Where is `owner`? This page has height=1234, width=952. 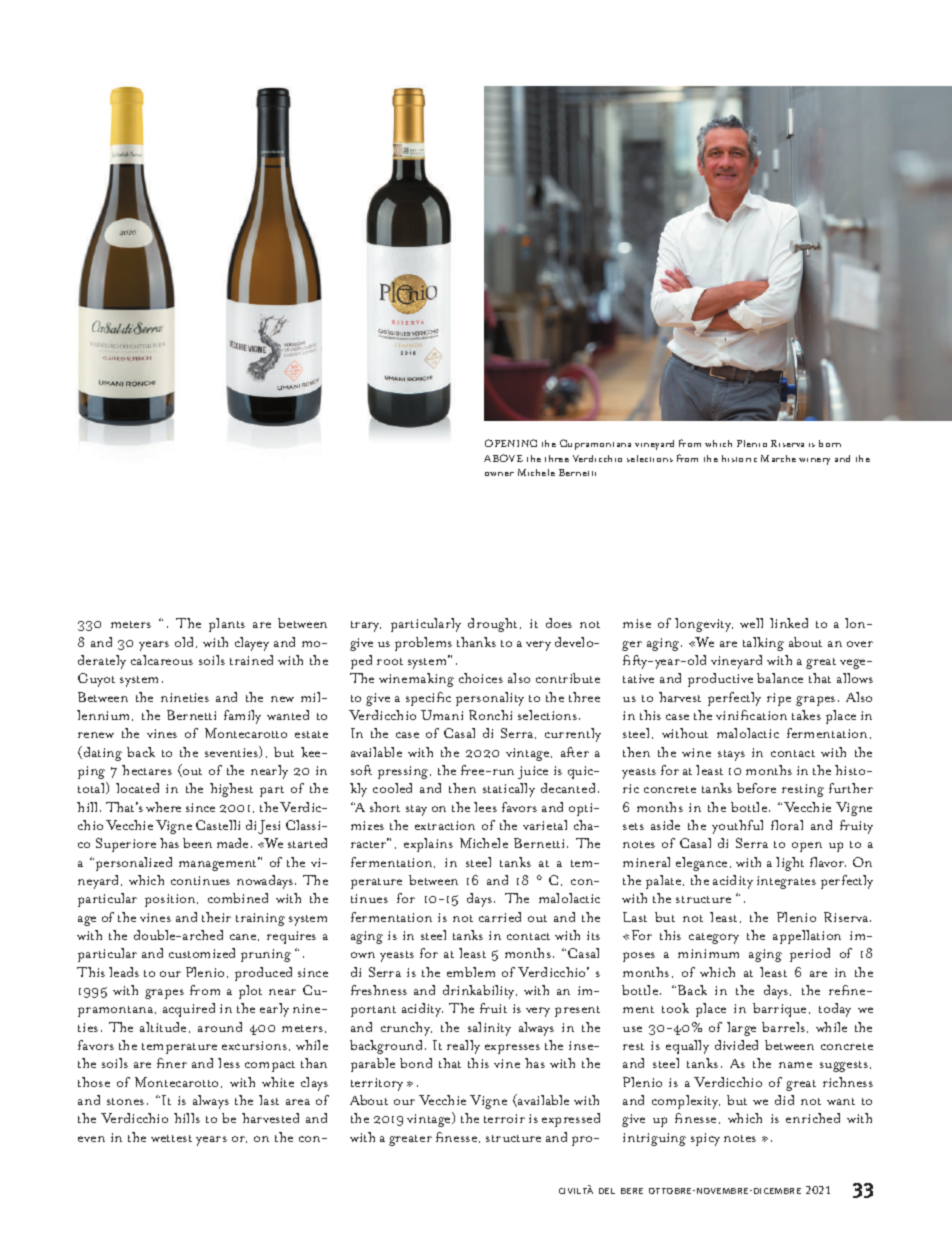 owner is located at coordinates (499, 474).
